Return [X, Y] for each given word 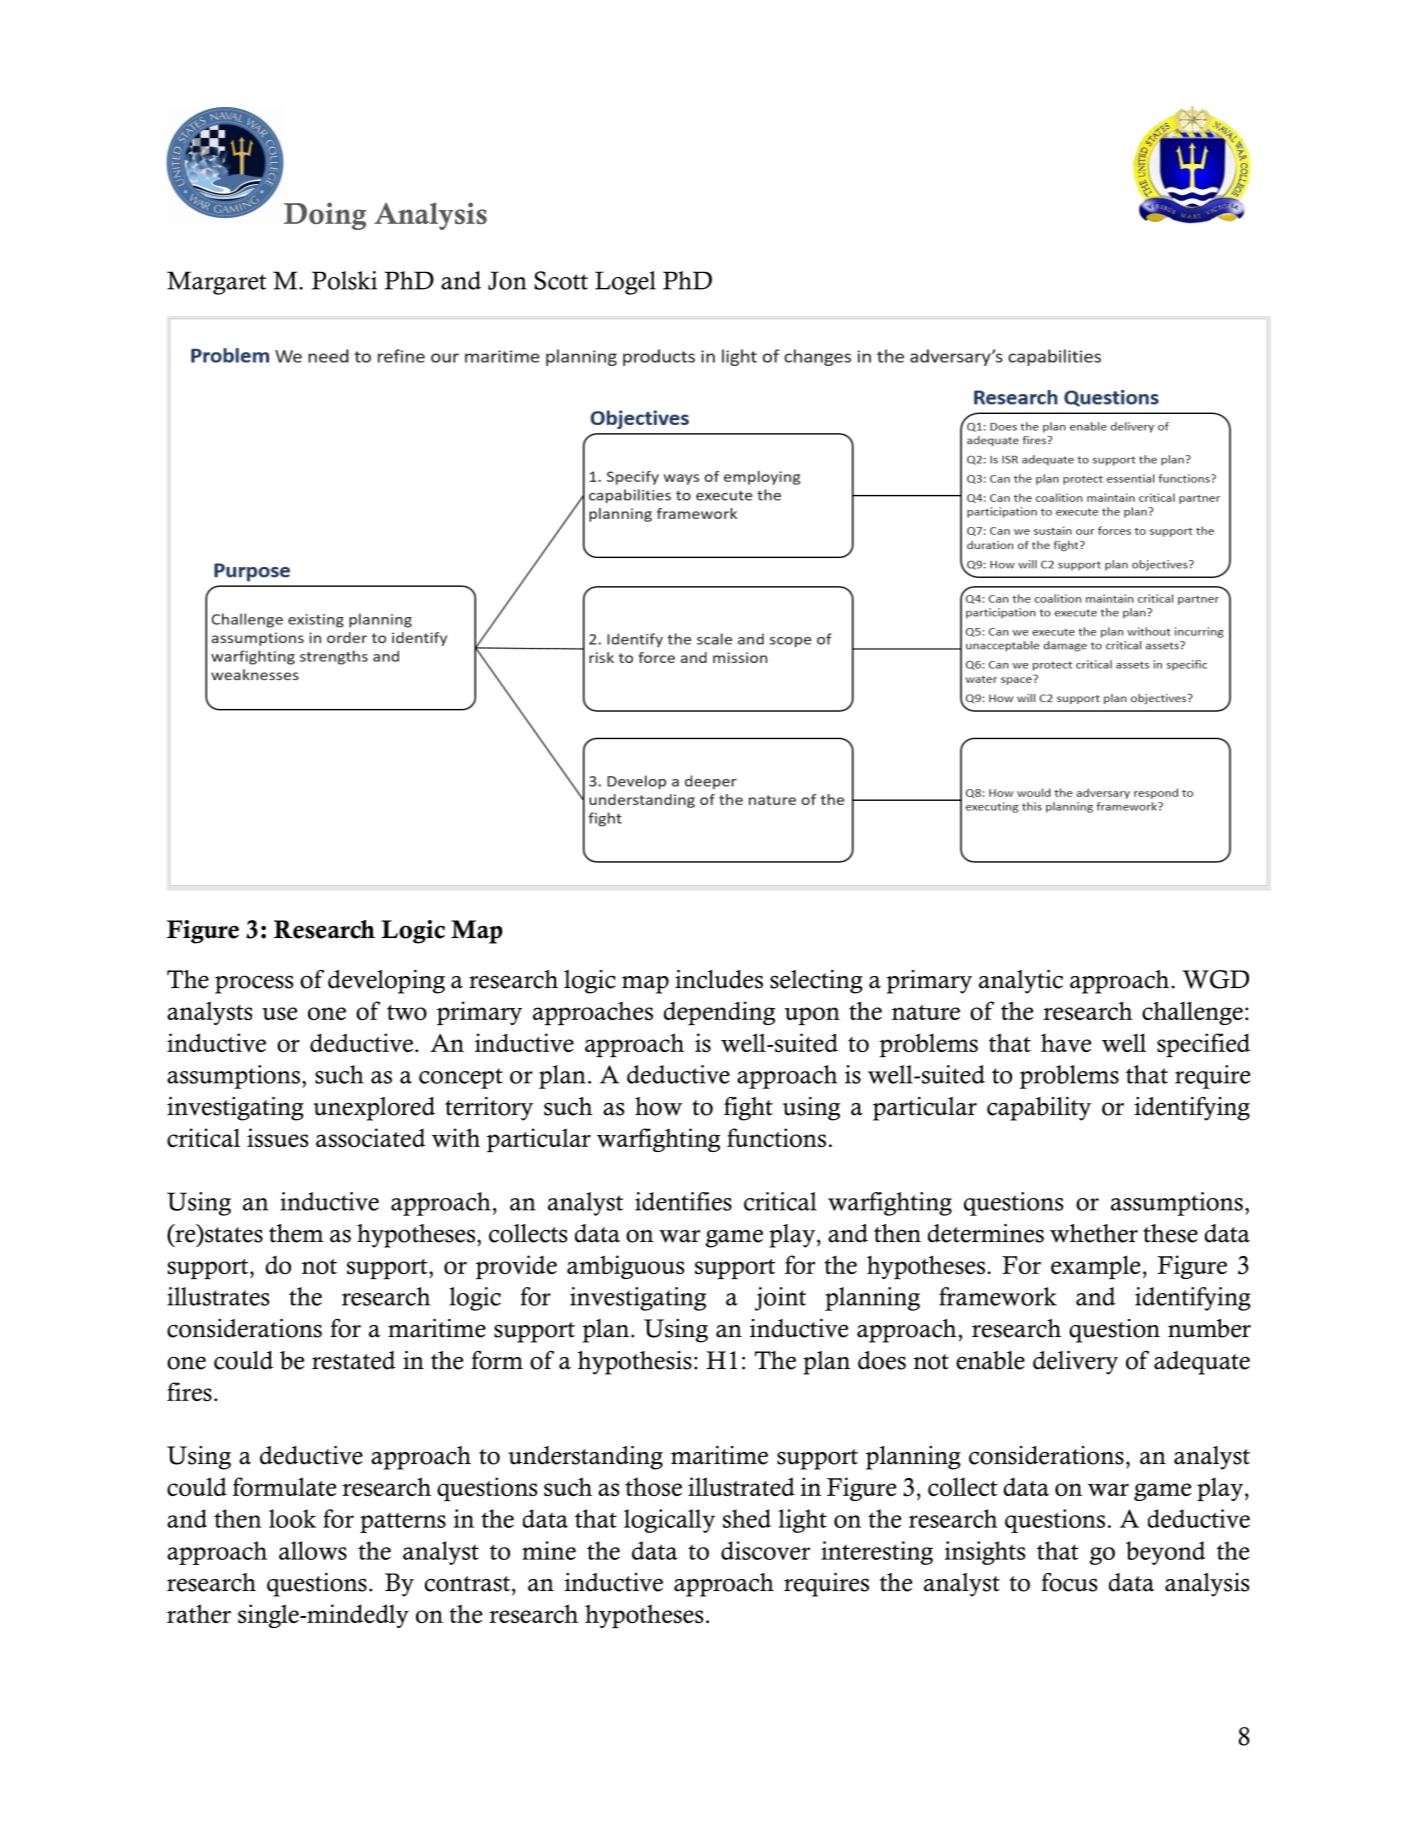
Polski [344, 280]
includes [719, 979]
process [254, 984]
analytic [1021, 982]
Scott [561, 280]
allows [313, 1550]
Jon [507, 280]
